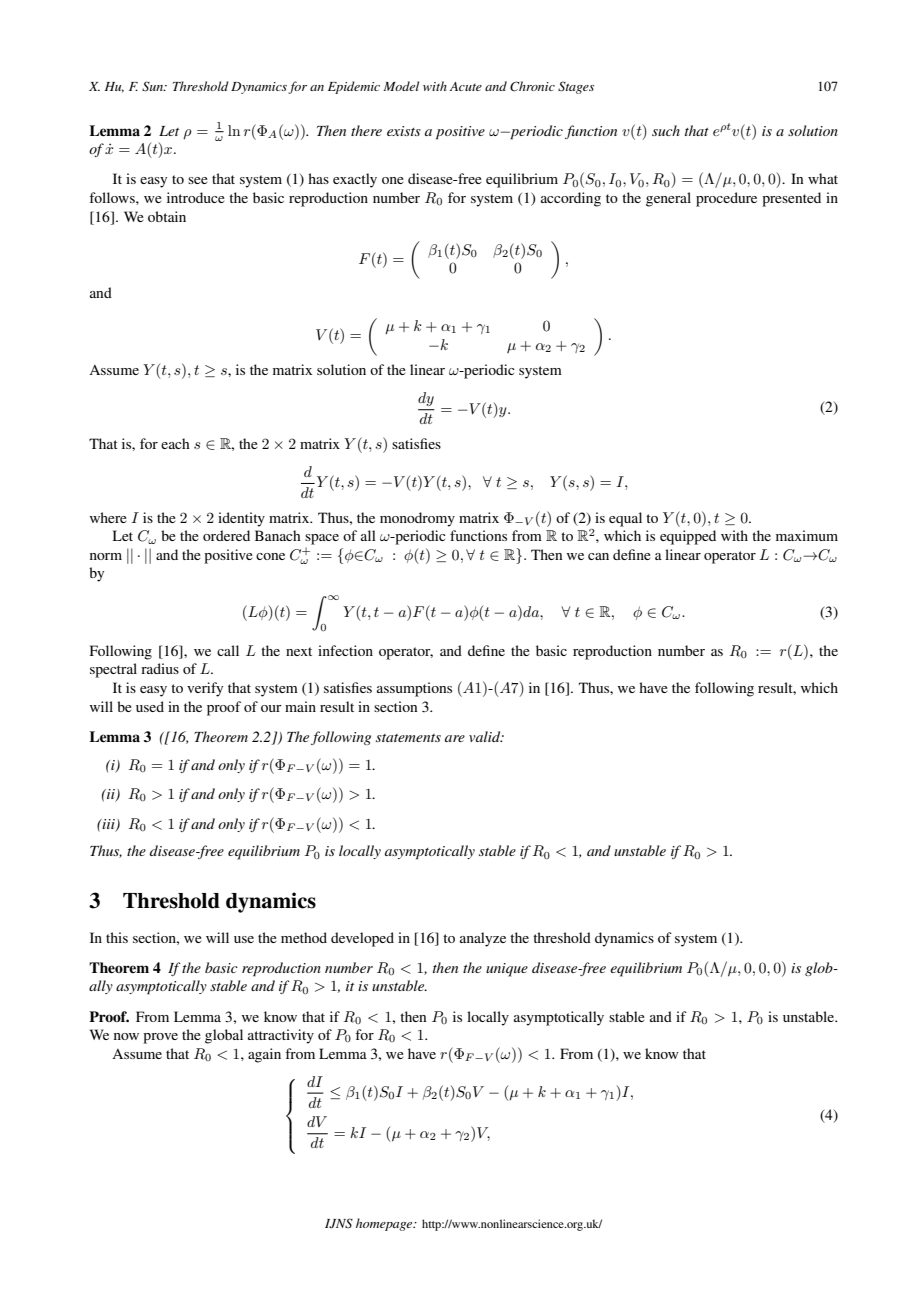  I want to click on each, so click(175, 443).
